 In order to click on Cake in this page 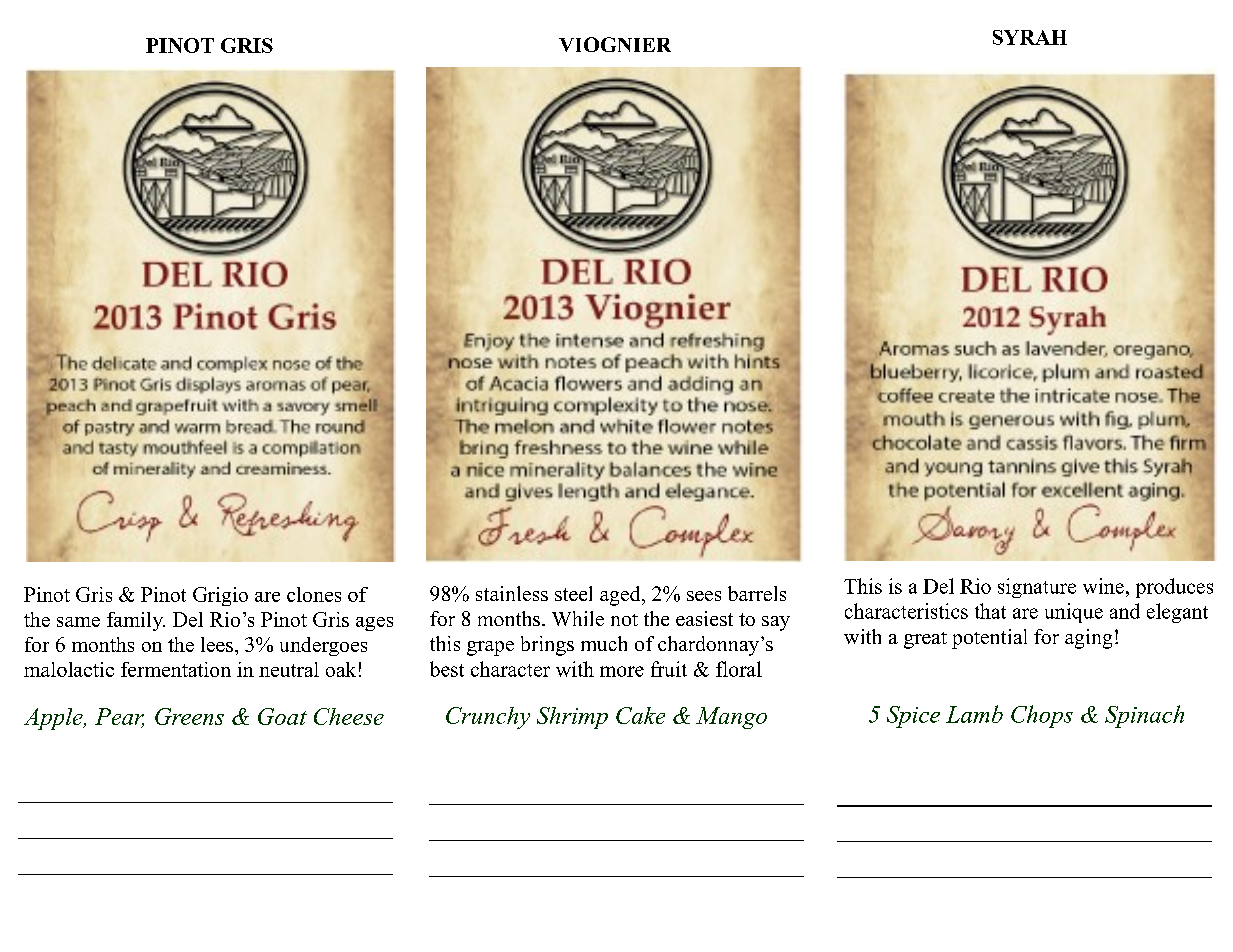, I will do `click(640, 715)`.
